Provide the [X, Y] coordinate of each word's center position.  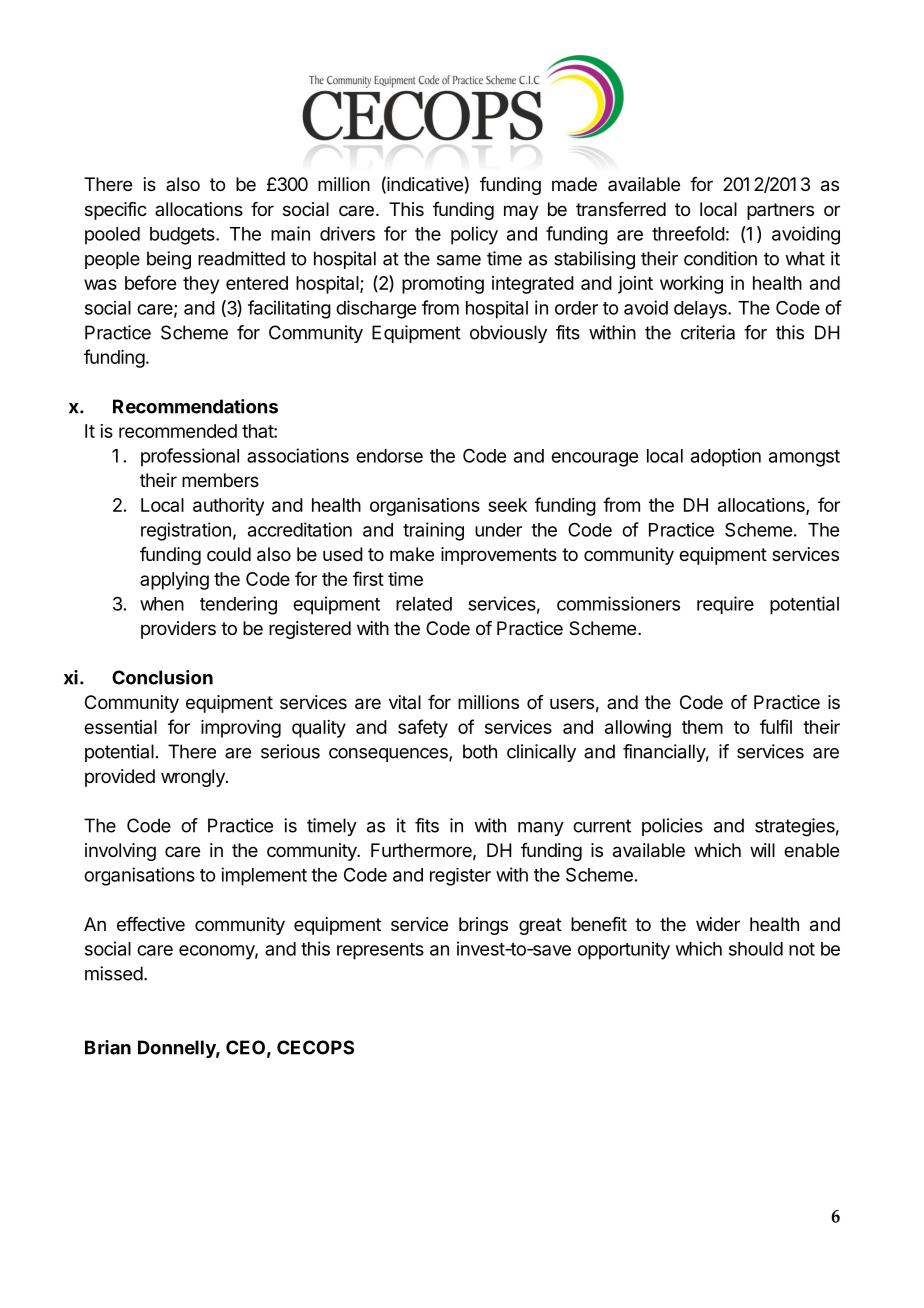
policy [474, 235]
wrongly [194, 778]
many [541, 829]
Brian [108, 1047]
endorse [389, 456]
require [725, 605]
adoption [726, 457]
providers [178, 630]
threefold [688, 233]
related [424, 604]
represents [380, 951]
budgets [183, 236]
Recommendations [195, 406]
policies [672, 827]
